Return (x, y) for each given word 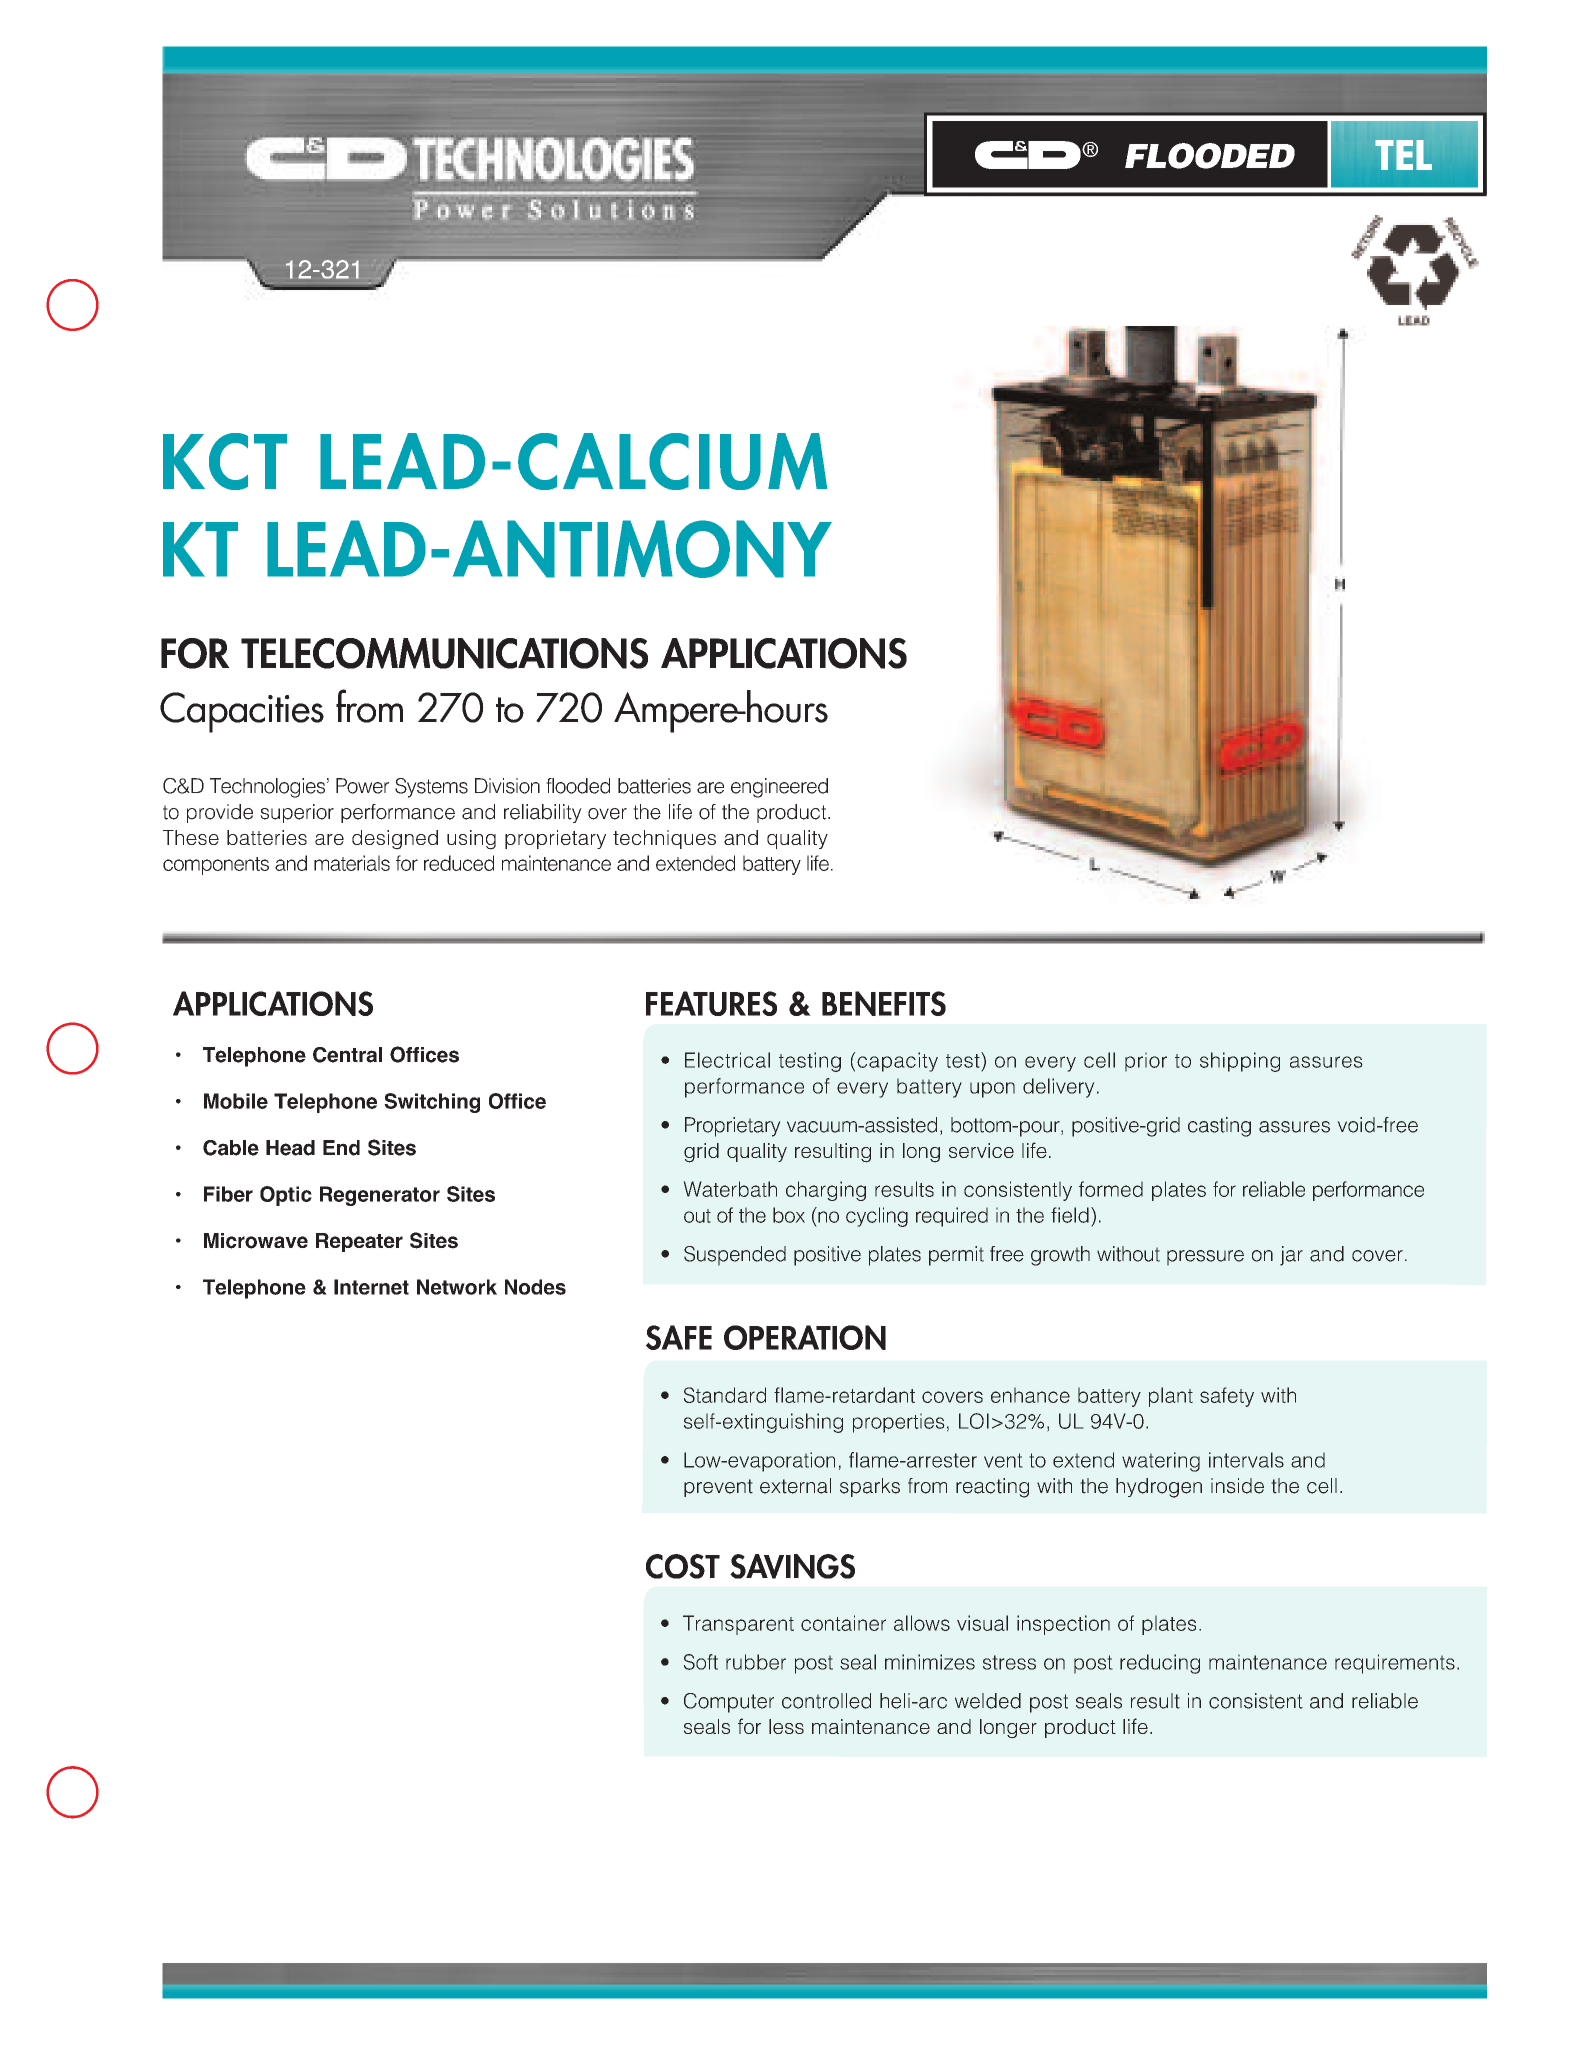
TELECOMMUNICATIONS (444, 653)
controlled (826, 1701)
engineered (779, 788)
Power (362, 786)
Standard (725, 1395)
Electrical (727, 1060)
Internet (371, 1287)
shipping (1240, 1062)
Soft (701, 1662)
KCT (225, 461)
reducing (1160, 1664)
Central (347, 1055)
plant (1171, 1397)
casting (1219, 1127)
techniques (664, 839)
